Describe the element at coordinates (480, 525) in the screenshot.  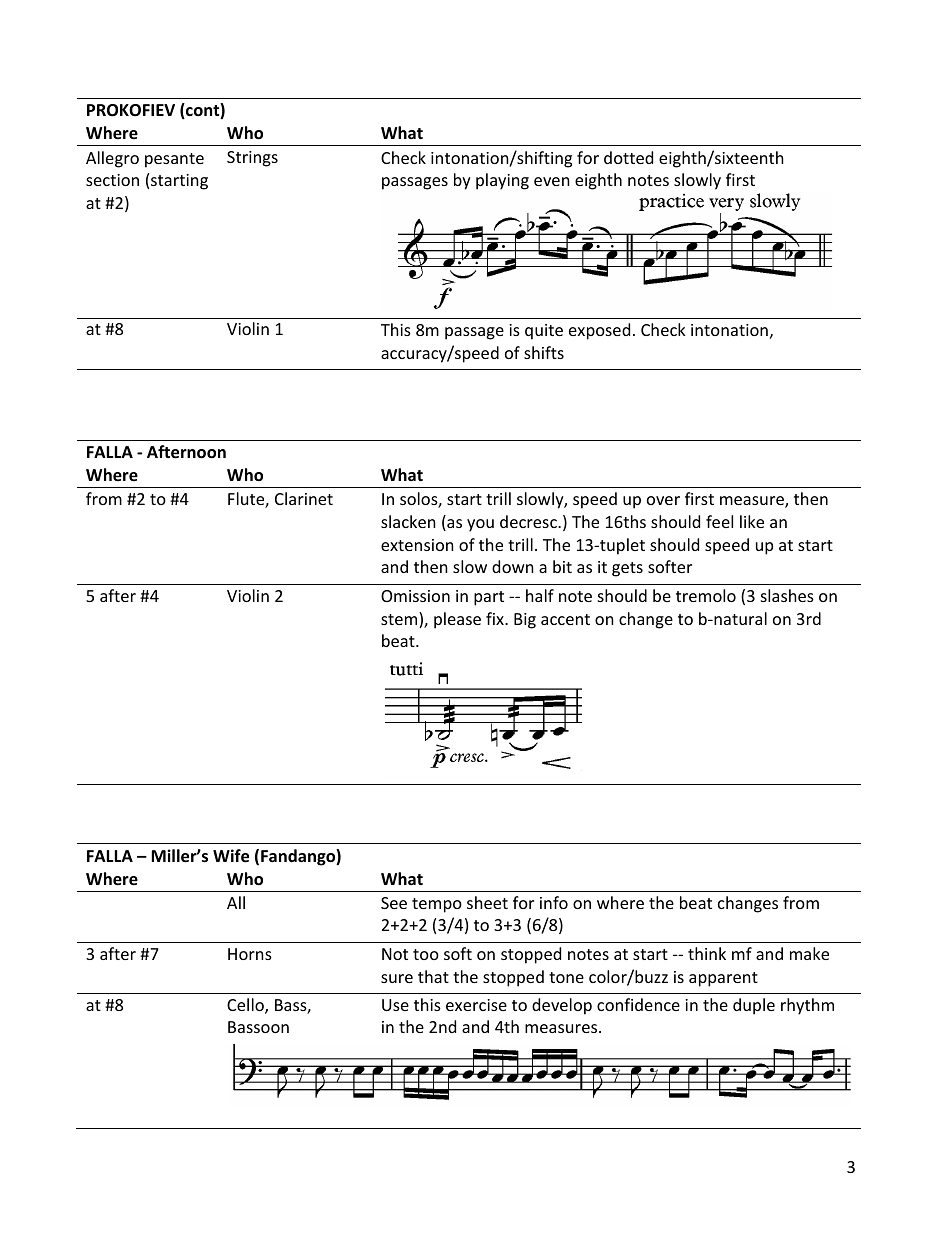
I see `you` at that location.
